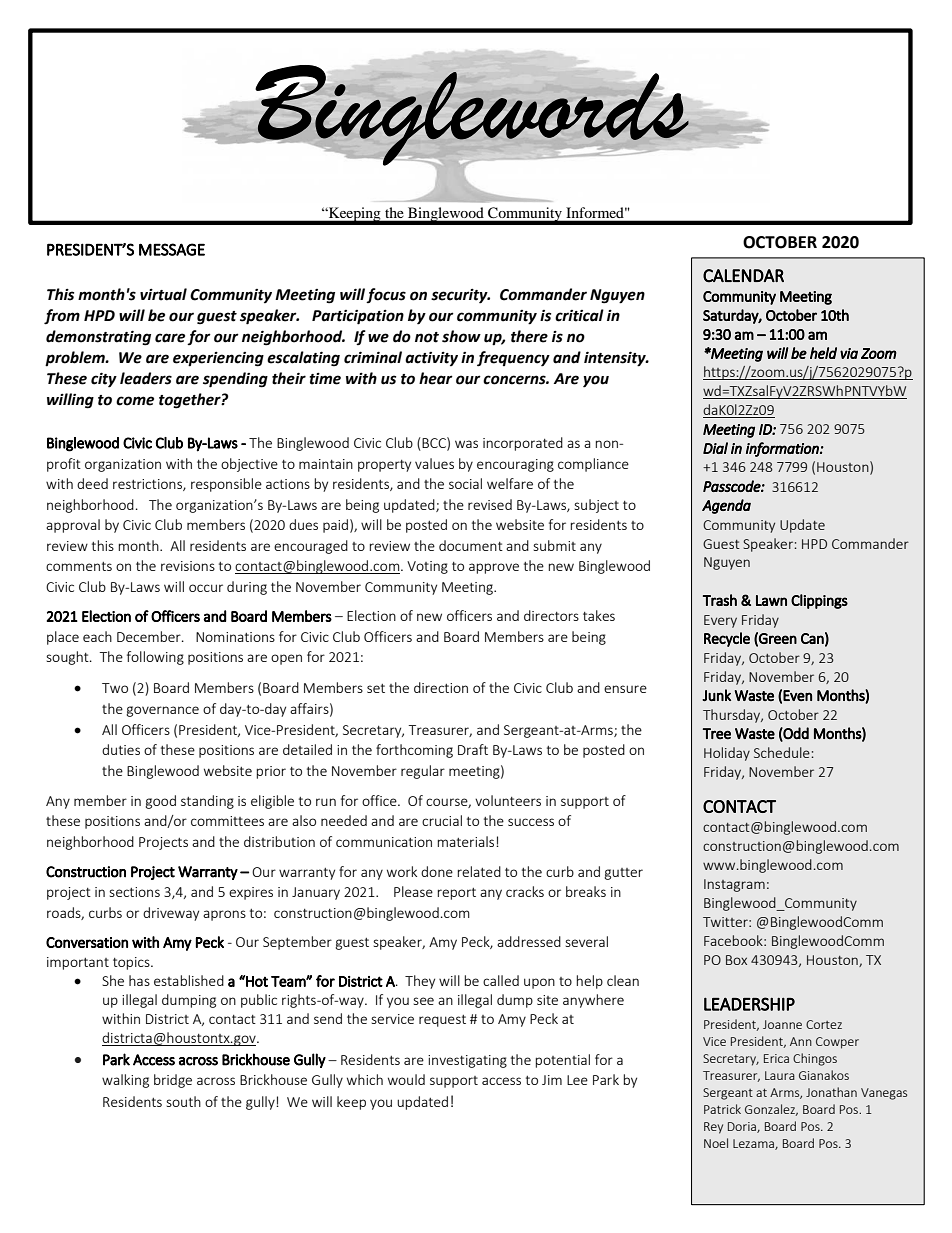  What do you see at coordinates (188, 566) in the screenshot?
I see `revisions` at bounding box center [188, 566].
